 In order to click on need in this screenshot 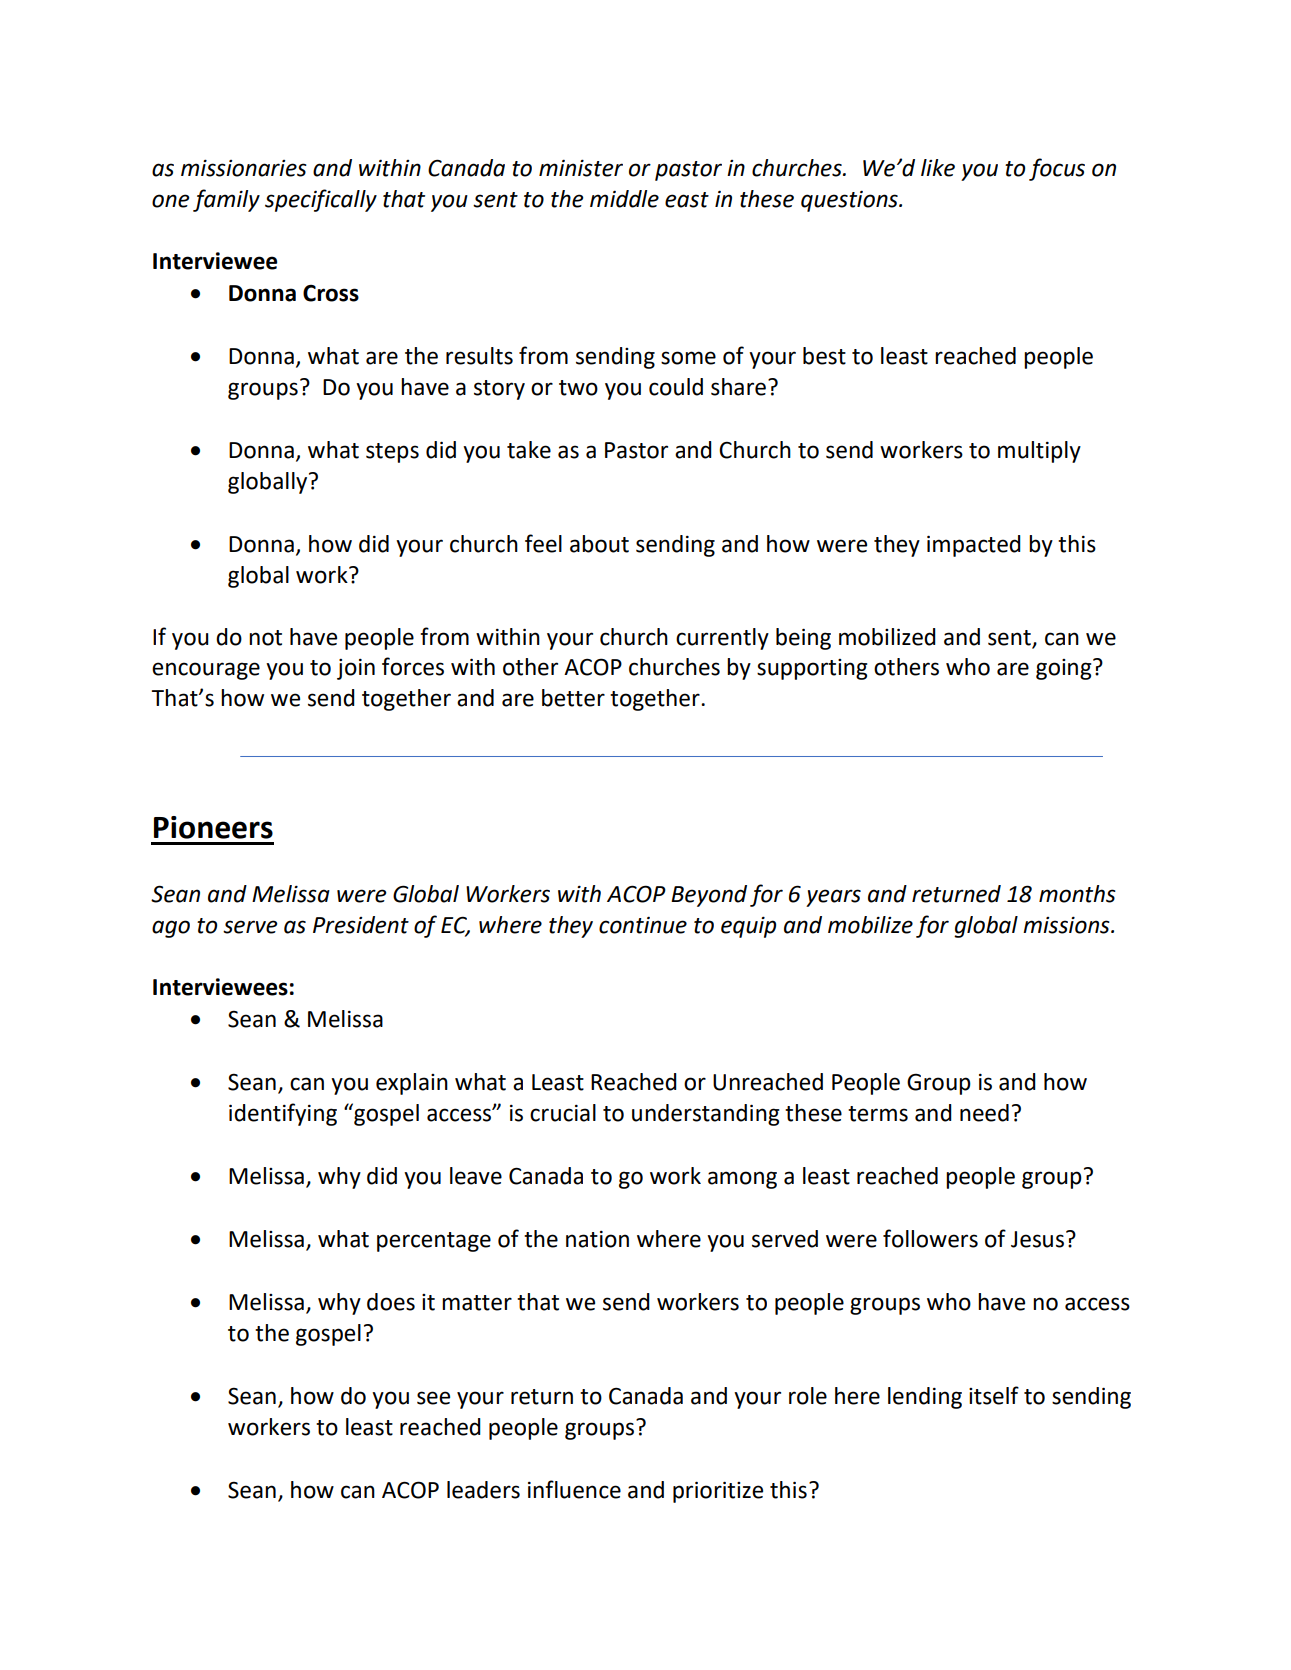, I will do `click(984, 1113)`.
